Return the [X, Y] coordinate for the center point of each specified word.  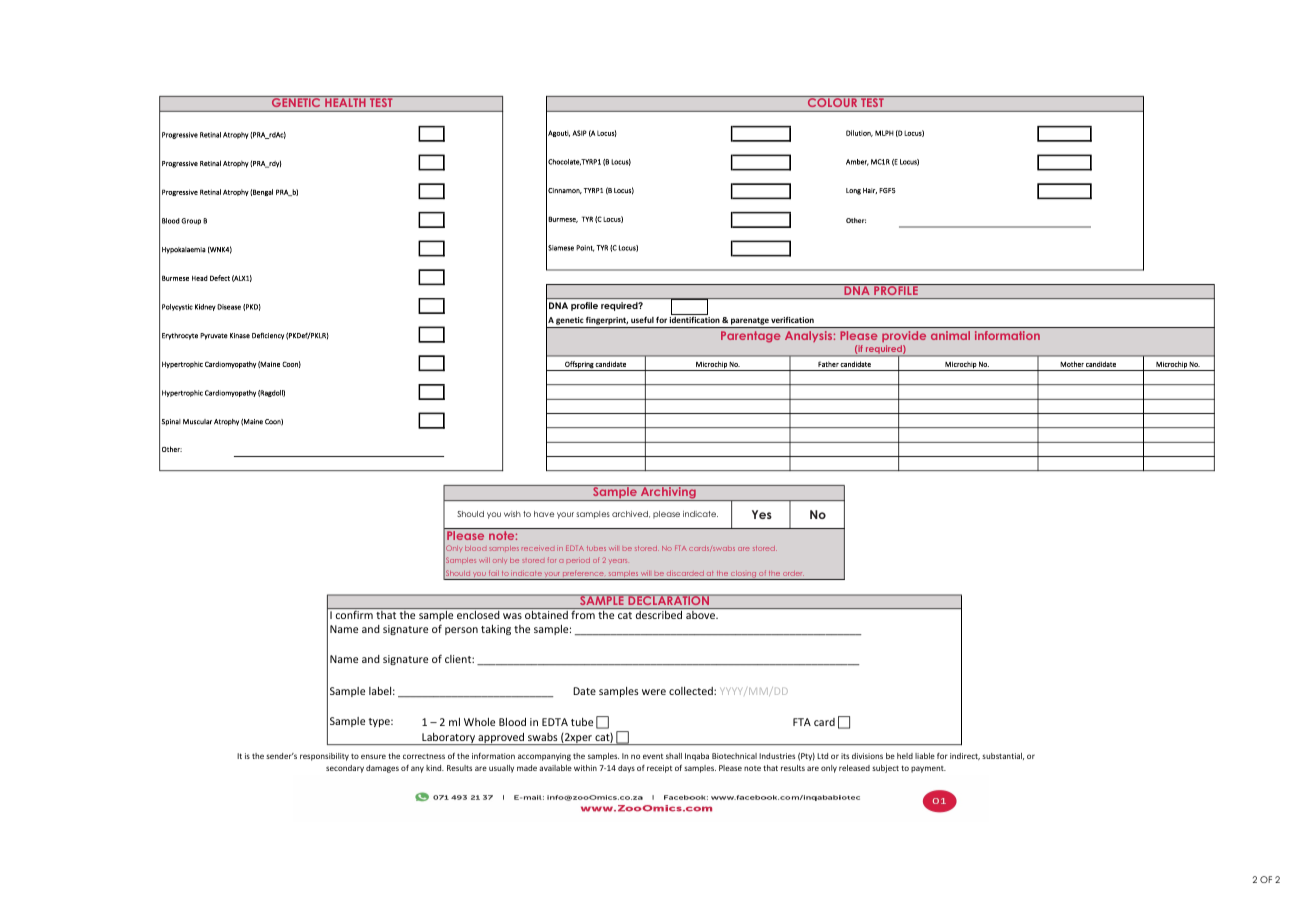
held [905, 756]
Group [191, 221]
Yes [762, 514]
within [585, 768]
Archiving [668, 493]
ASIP [579, 133]
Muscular [197, 422]
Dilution [859, 133]
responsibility [324, 757]
